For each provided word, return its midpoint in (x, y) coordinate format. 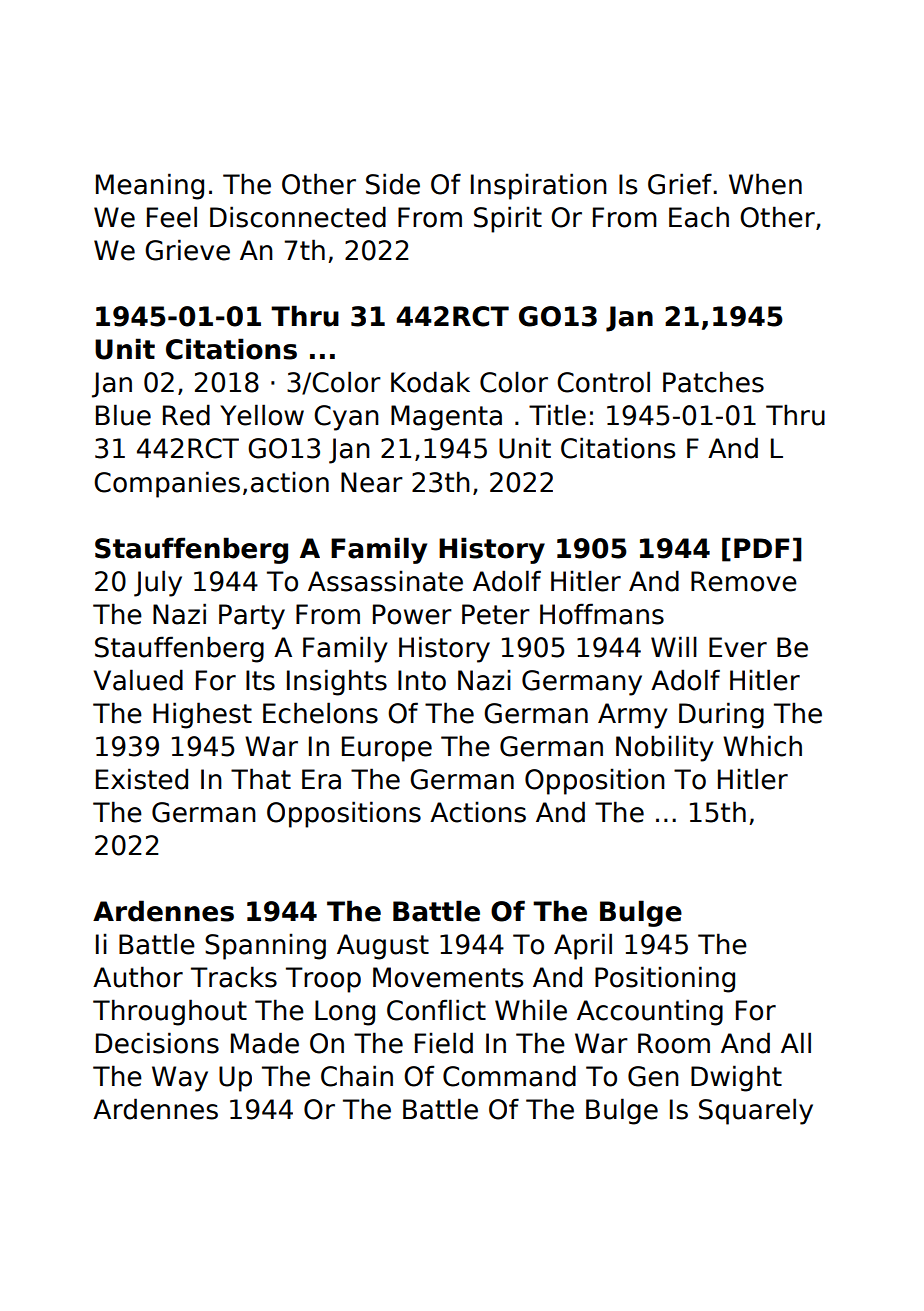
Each (699, 217)
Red (186, 415)
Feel (172, 217)
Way (180, 1079)
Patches (713, 382)
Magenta (446, 418)
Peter (496, 614)
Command (509, 1076)
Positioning (665, 979)
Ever (738, 647)
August (383, 947)
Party (252, 617)
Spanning (265, 946)
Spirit (508, 219)
